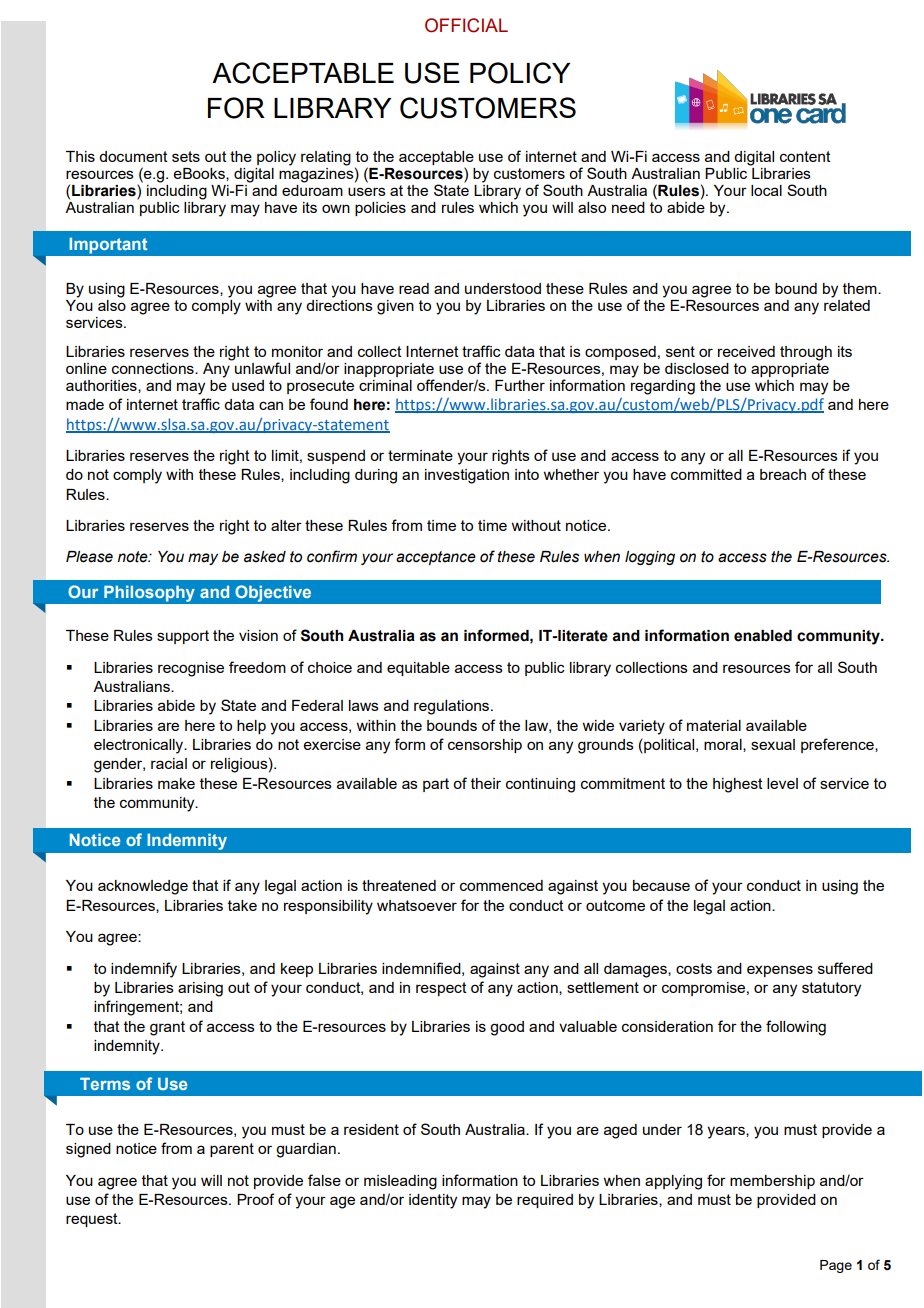 The width and height of the image is (924, 1308). I want to click on identity, so click(433, 1201).
